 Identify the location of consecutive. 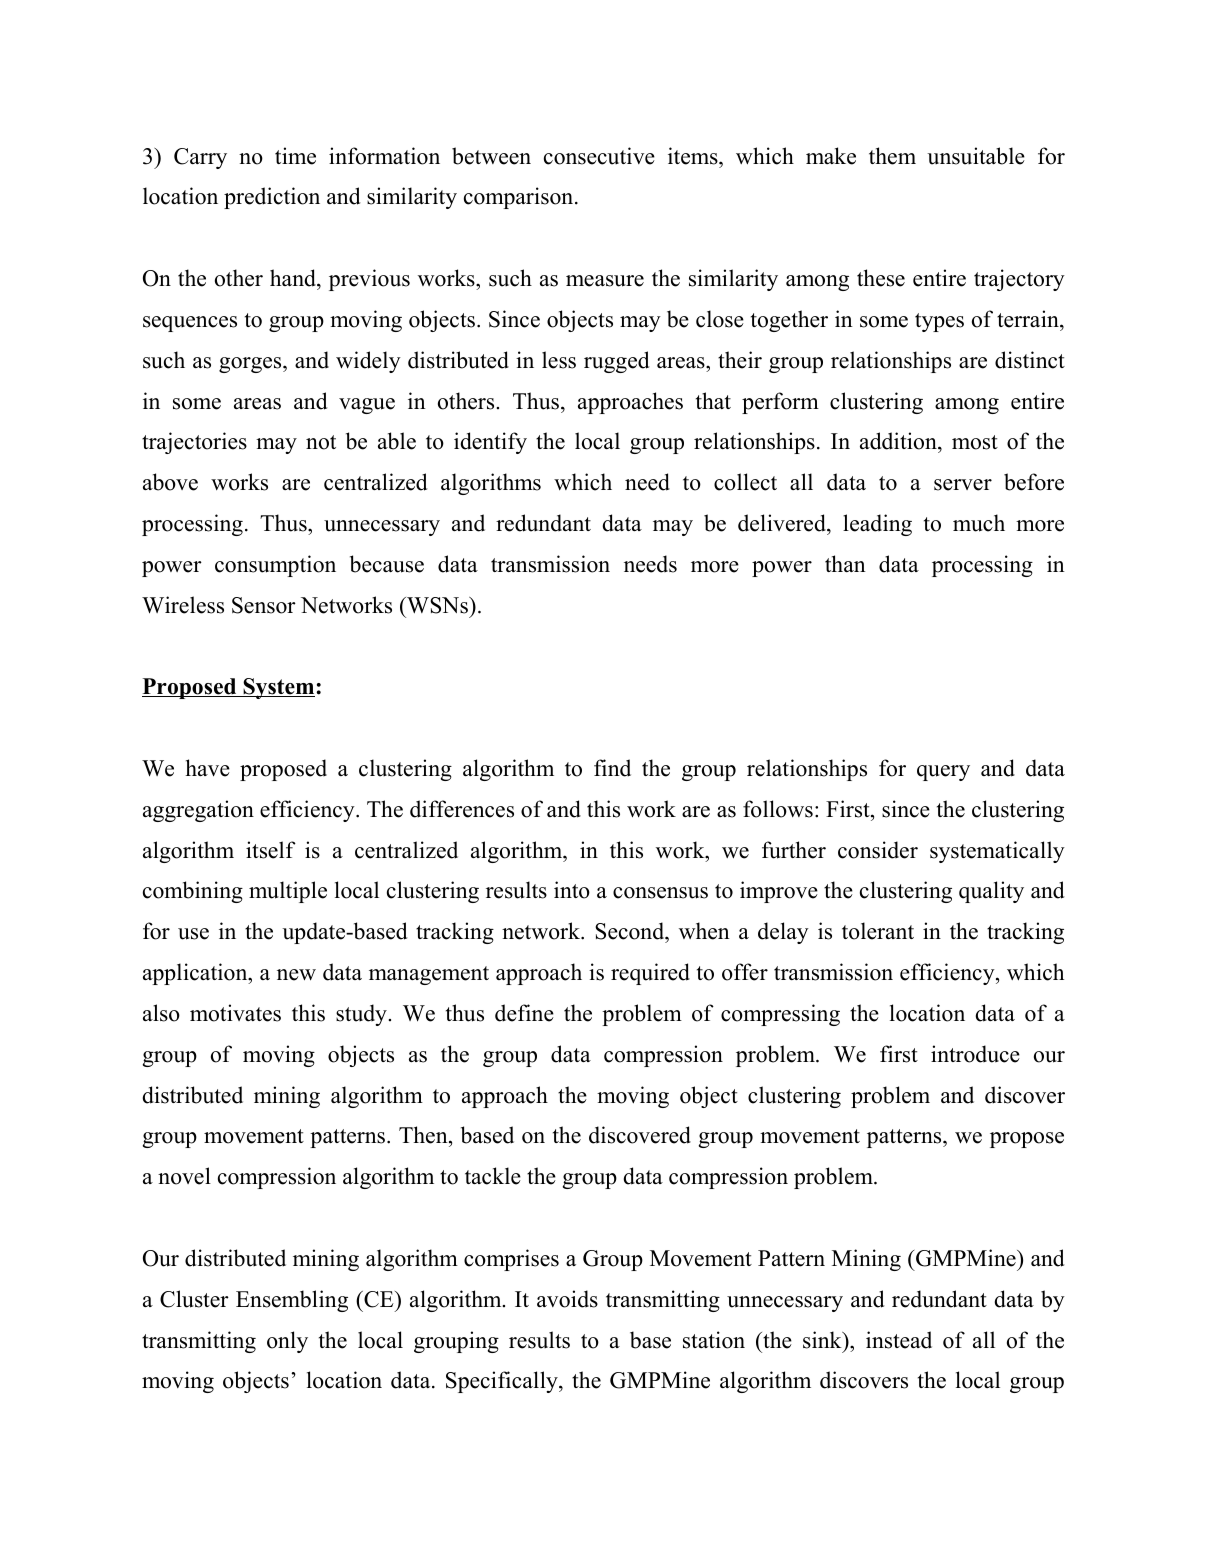
(599, 156).
